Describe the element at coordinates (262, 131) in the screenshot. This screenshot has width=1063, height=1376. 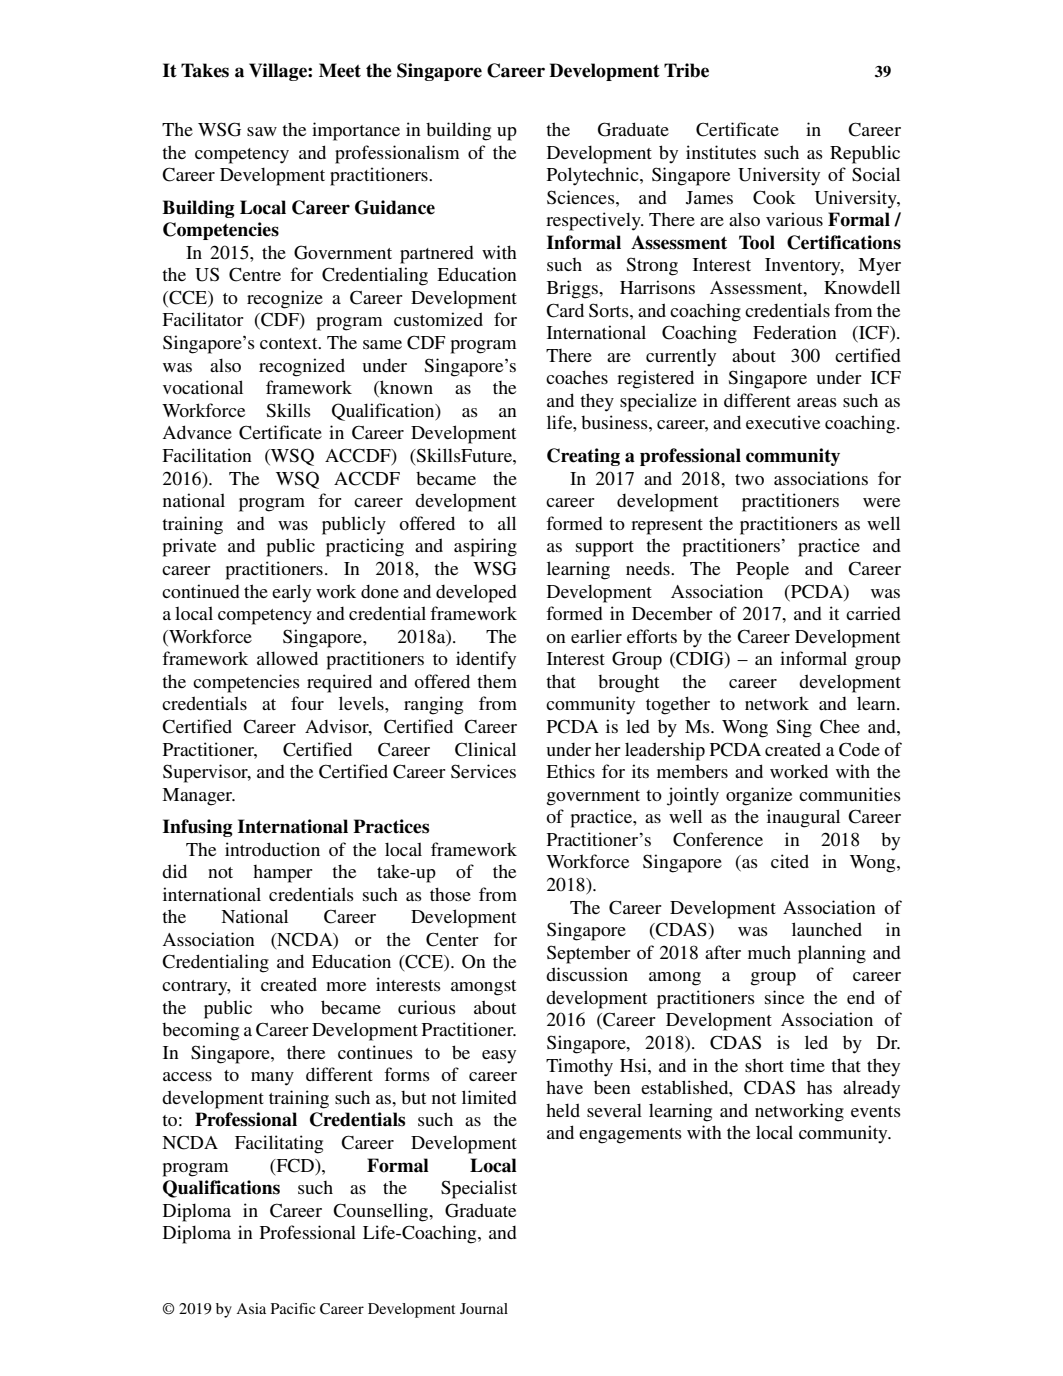
I see `saw` at that location.
